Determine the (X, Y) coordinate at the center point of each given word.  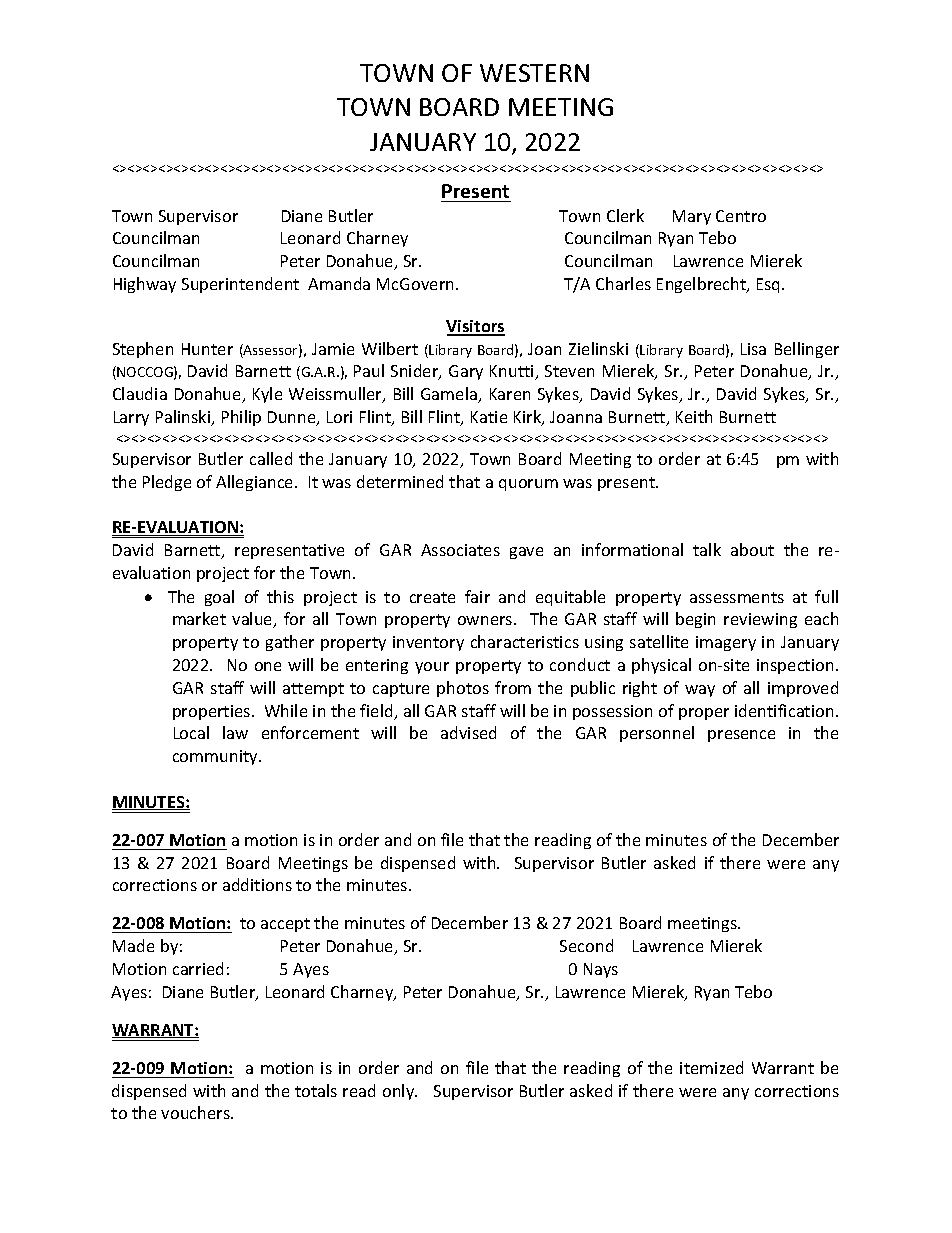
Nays (601, 970)
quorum (528, 485)
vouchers (196, 1112)
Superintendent (240, 285)
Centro (741, 216)
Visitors (475, 327)
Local (191, 732)
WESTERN (534, 73)
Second (586, 945)
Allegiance (256, 483)
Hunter (207, 349)
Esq (770, 285)
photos (463, 689)
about (752, 549)
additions (257, 884)
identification (784, 710)
